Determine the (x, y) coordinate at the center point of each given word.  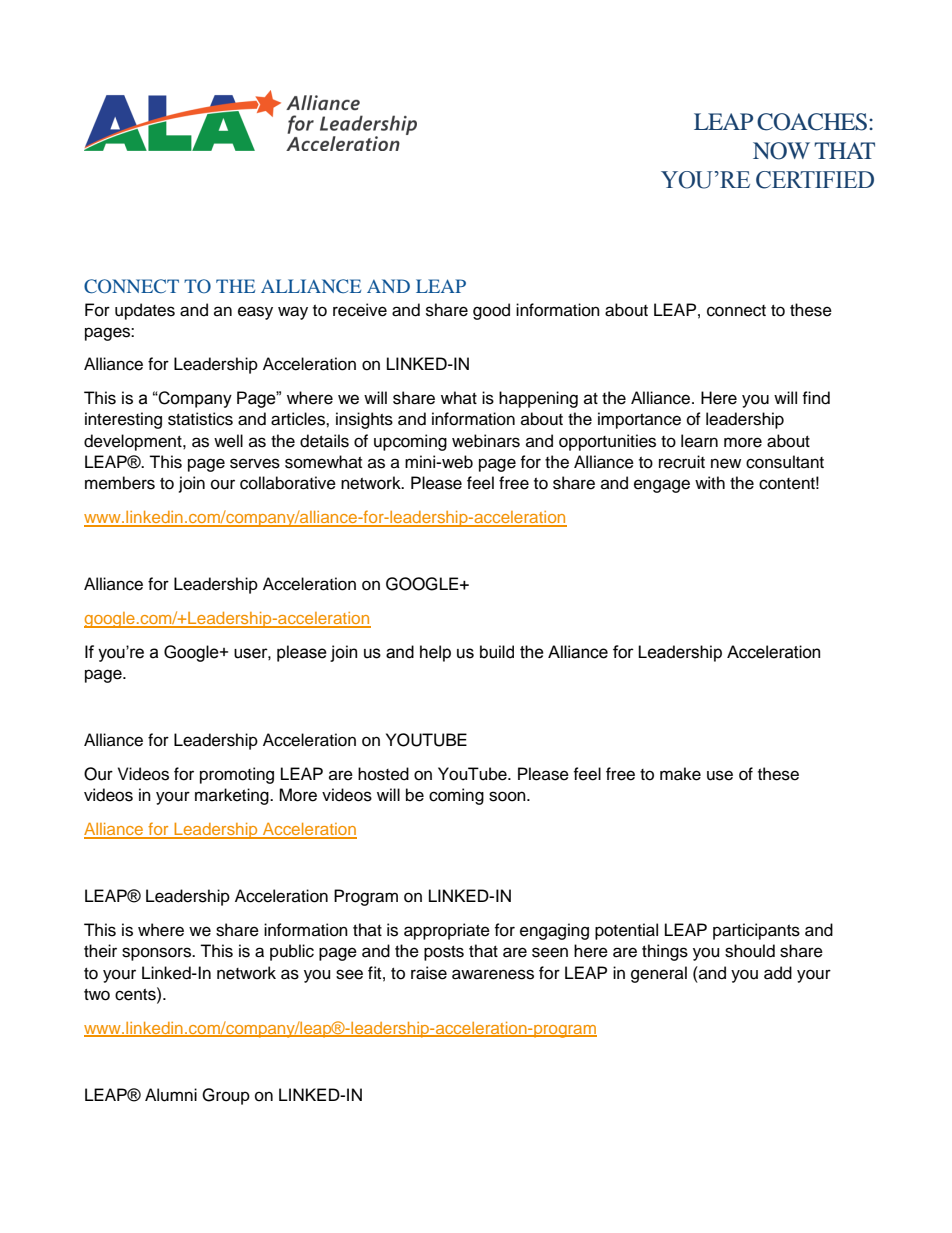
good (491, 311)
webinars (486, 441)
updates (145, 311)
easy (255, 313)
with (710, 482)
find (816, 398)
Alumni (171, 1095)
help (435, 653)
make (680, 774)
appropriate (447, 931)
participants (756, 931)
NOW (781, 151)
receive (360, 310)
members (120, 483)
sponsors (157, 954)
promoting (237, 775)
